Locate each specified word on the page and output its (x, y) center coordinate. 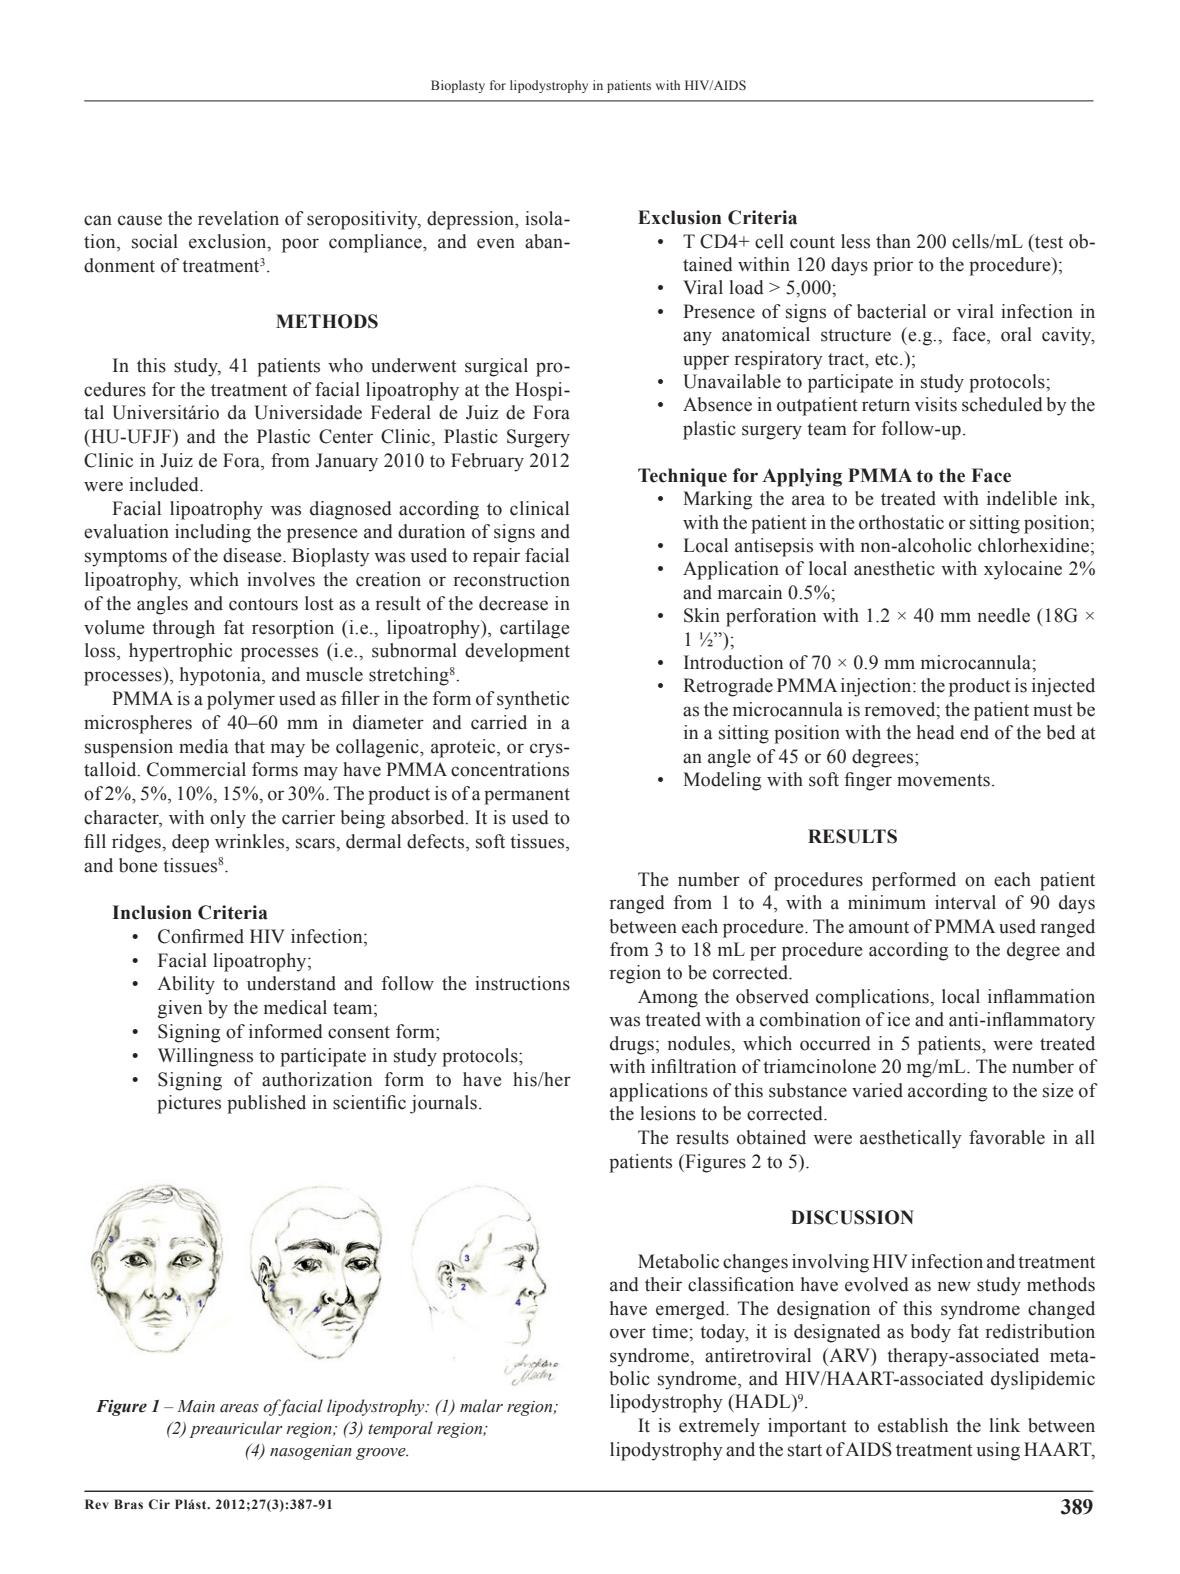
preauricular (236, 1429)
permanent (527, 796)
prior (893, 266)
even (496, 243)
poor (300, 245)
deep (190, 843)
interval (965, 902)
